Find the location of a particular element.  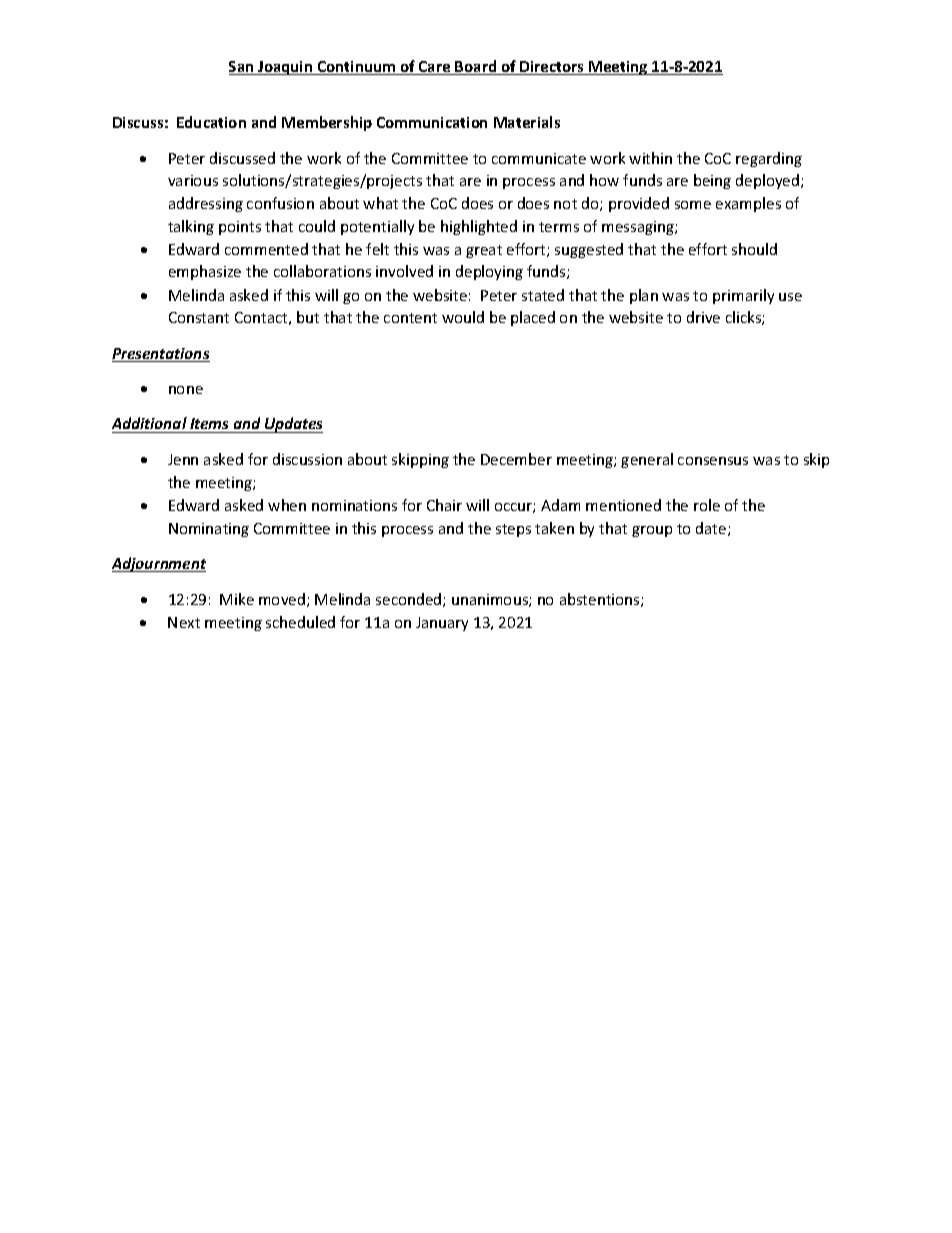

Jenn is located at coordinates (183, 459).
